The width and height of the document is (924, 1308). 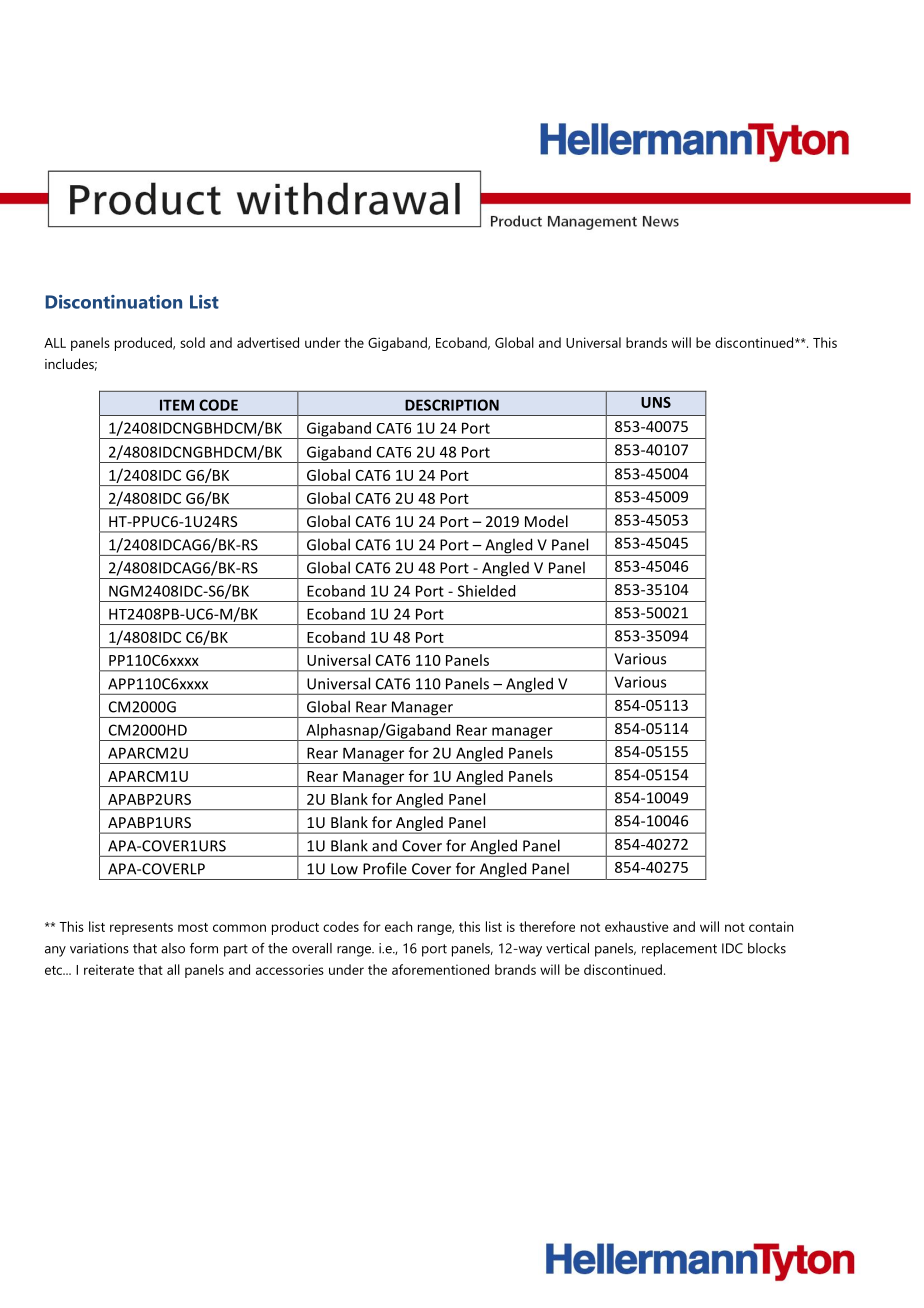 I want to click on ITEM, so click(x=177, y=405).
